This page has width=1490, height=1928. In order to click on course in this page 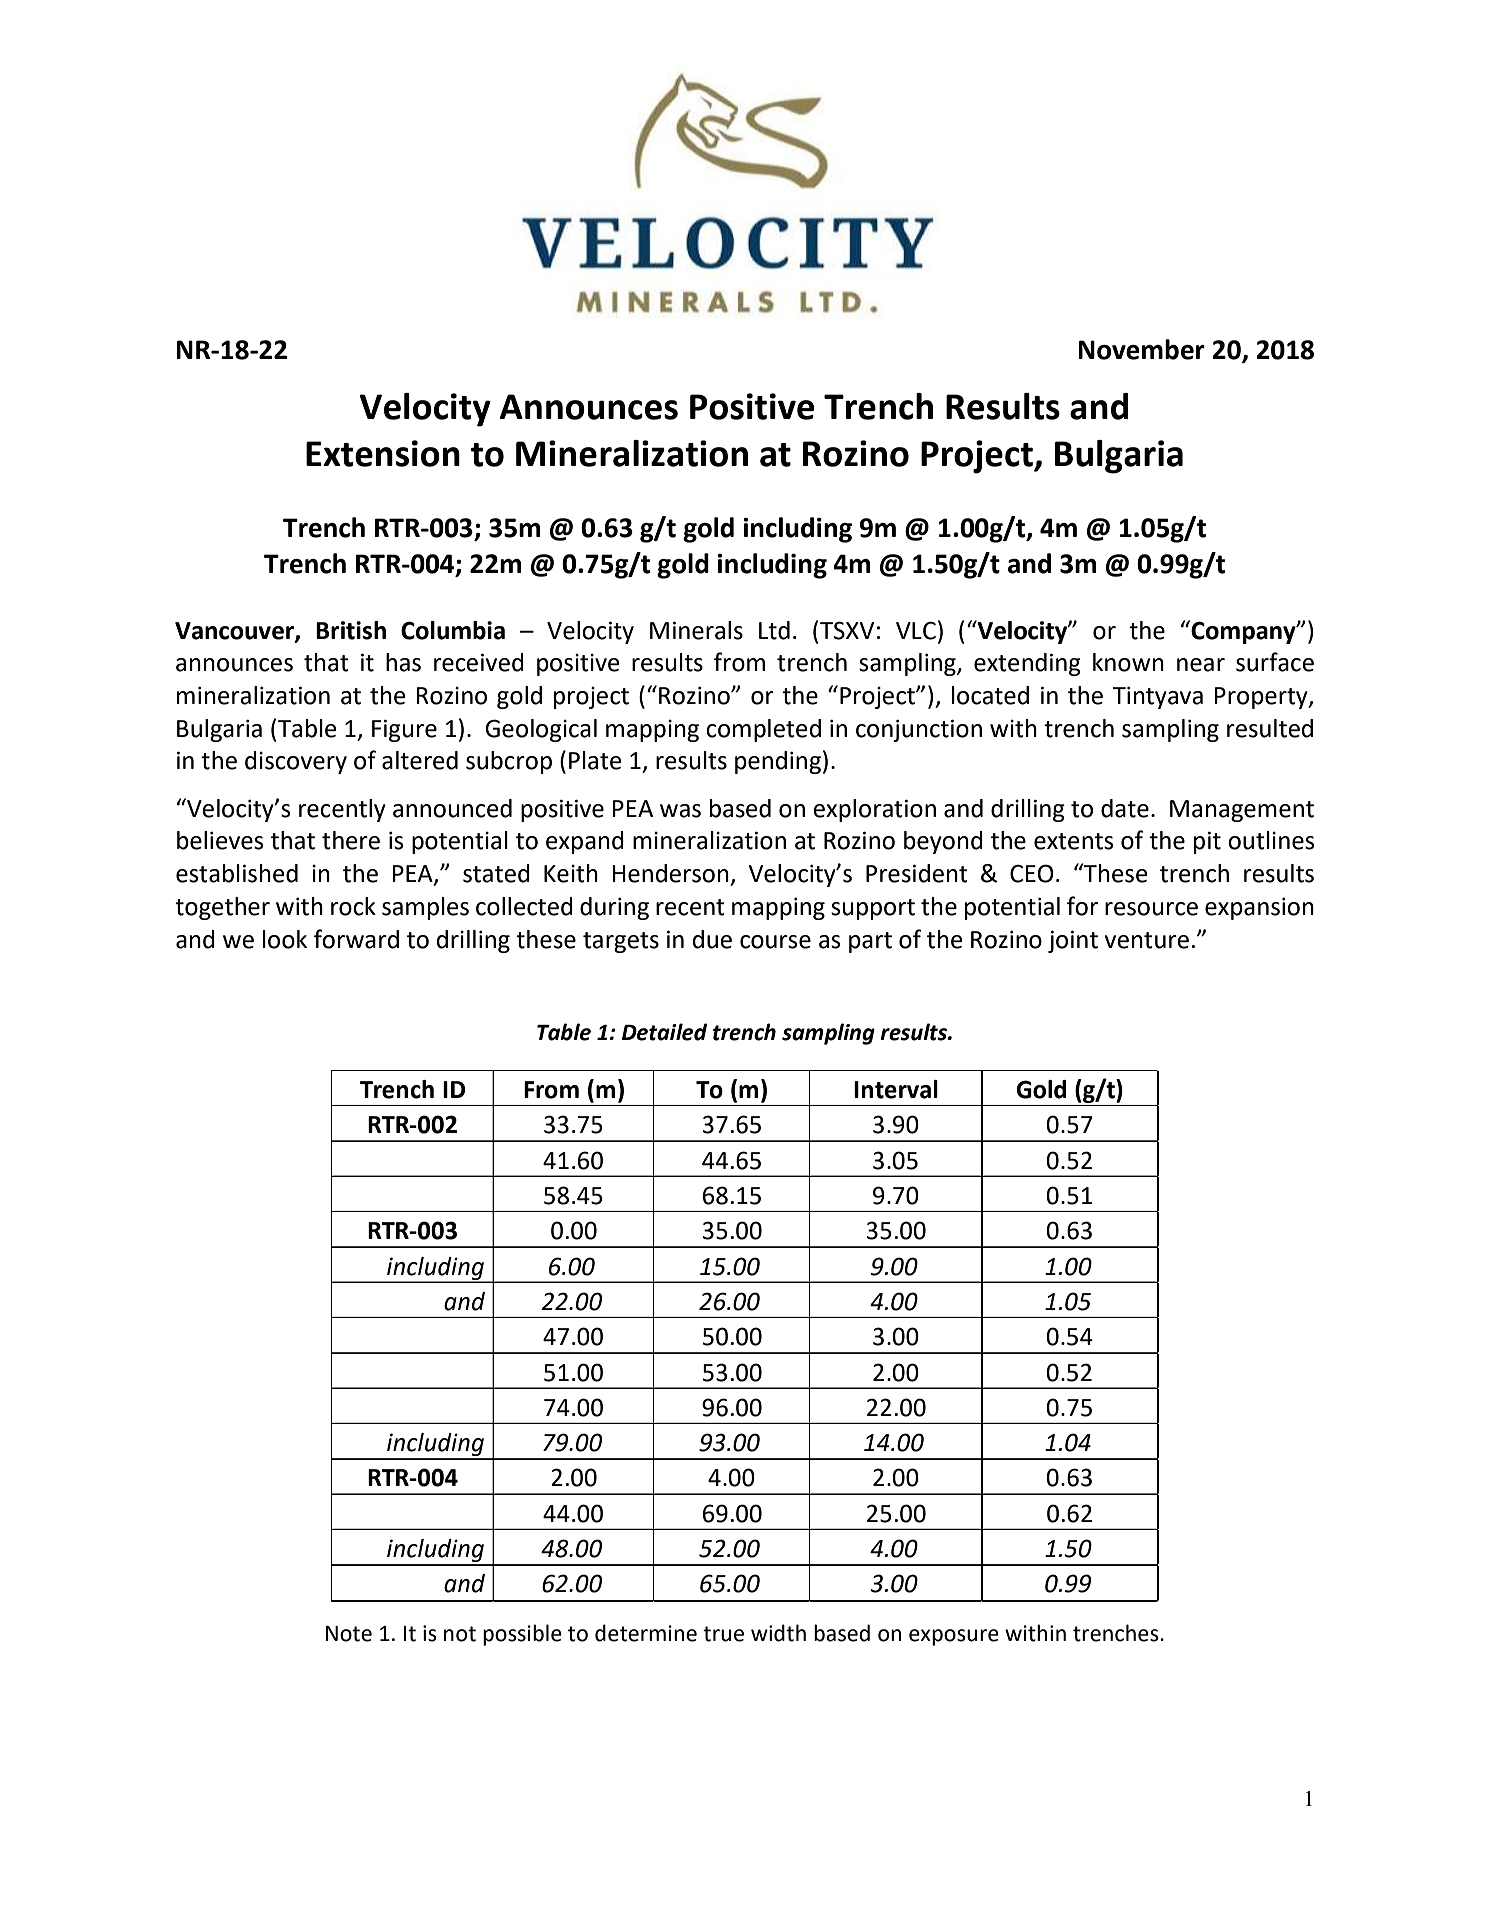, I will do `click(775, 942)`.
